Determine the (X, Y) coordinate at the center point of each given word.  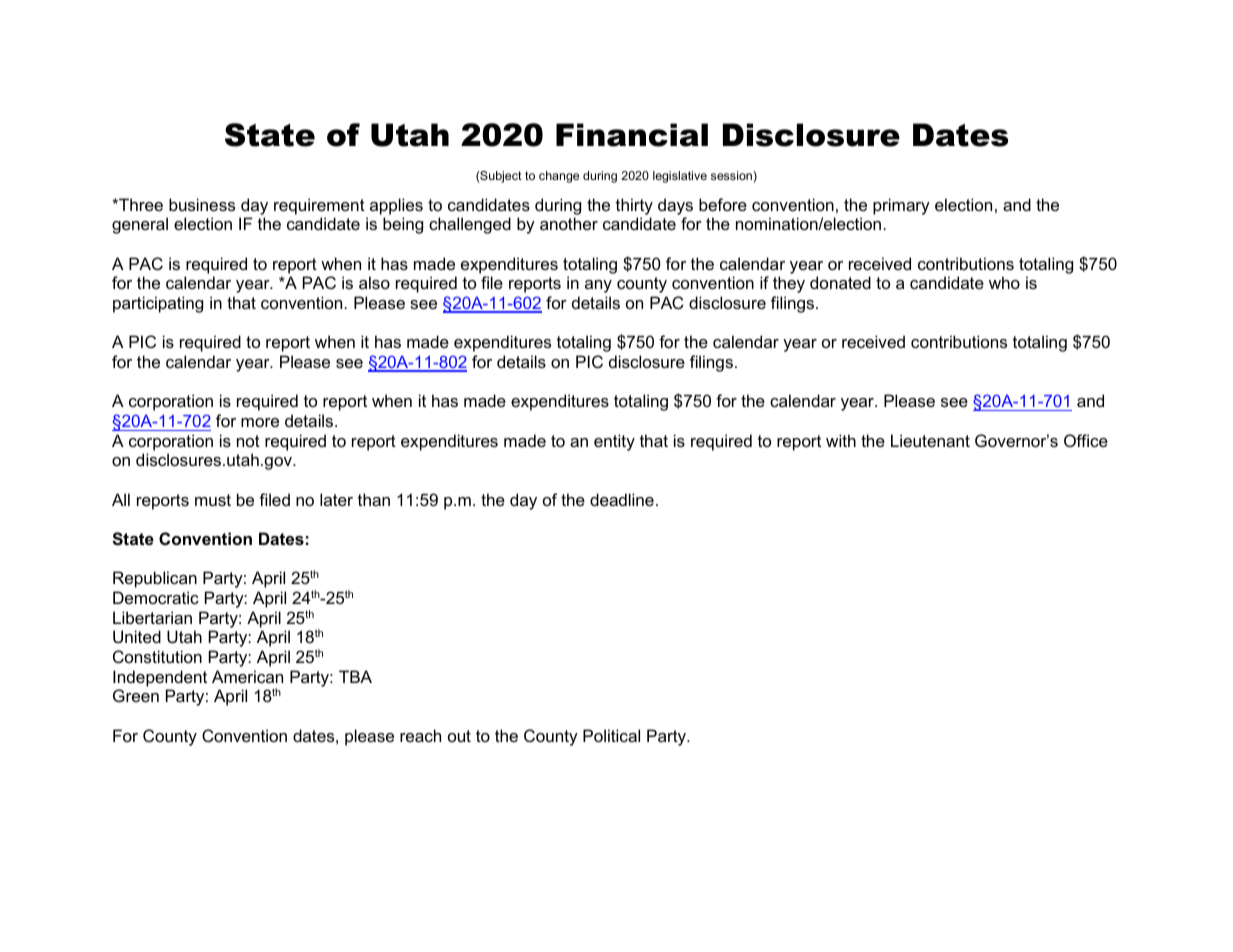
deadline (622, 499)
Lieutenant (930, 440)
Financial (632, 135)
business (202, 204)
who (1004, 282)
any (598, 286)
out (459, 736)
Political (611, 735)
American (247, 676)
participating (158, 304)
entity (614, 442)
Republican (155, 579)
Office (1086, 440)
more (260, 422)
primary (901, 206)
